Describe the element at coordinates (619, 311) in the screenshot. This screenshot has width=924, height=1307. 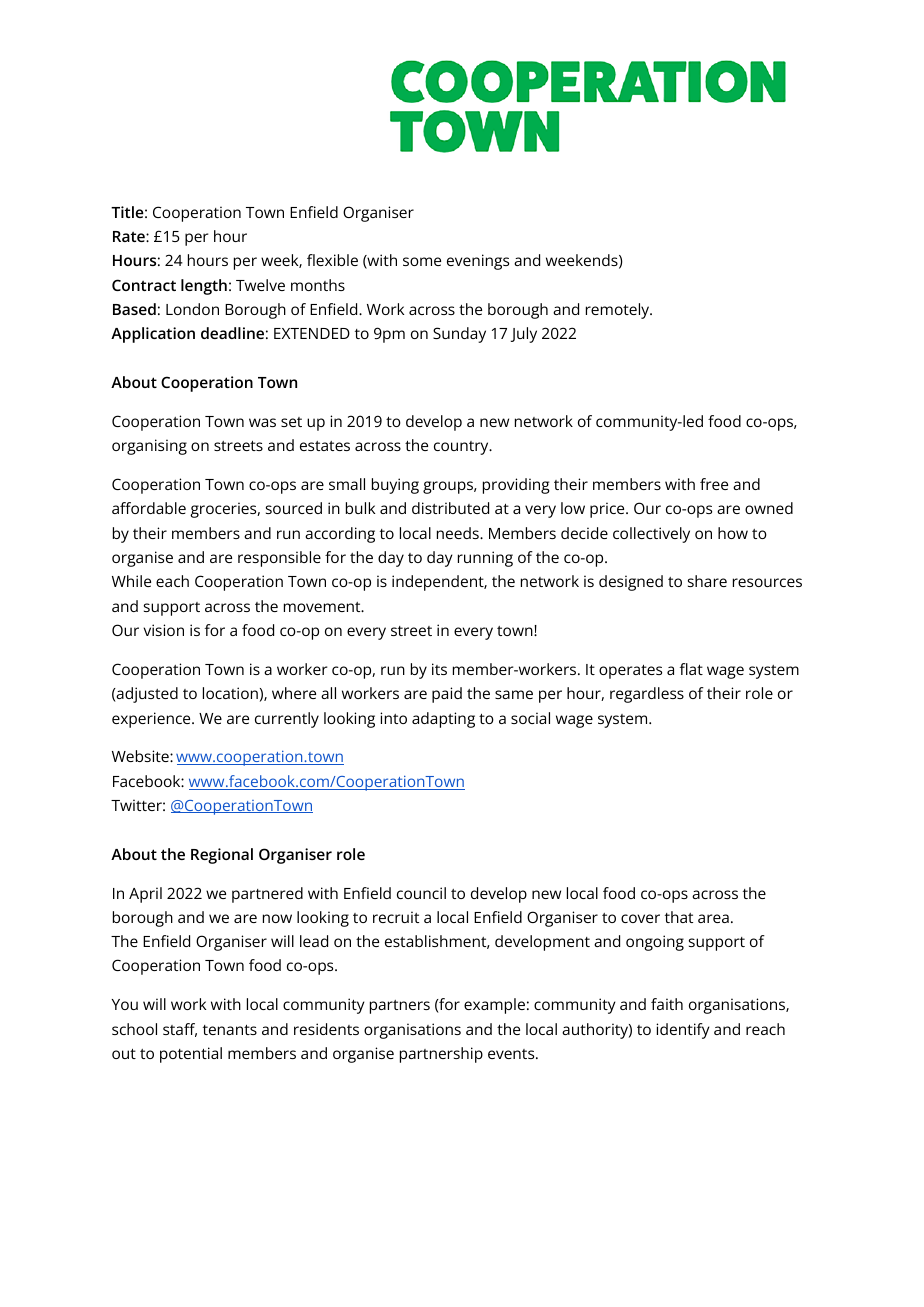
I see `remotely` at that location.
